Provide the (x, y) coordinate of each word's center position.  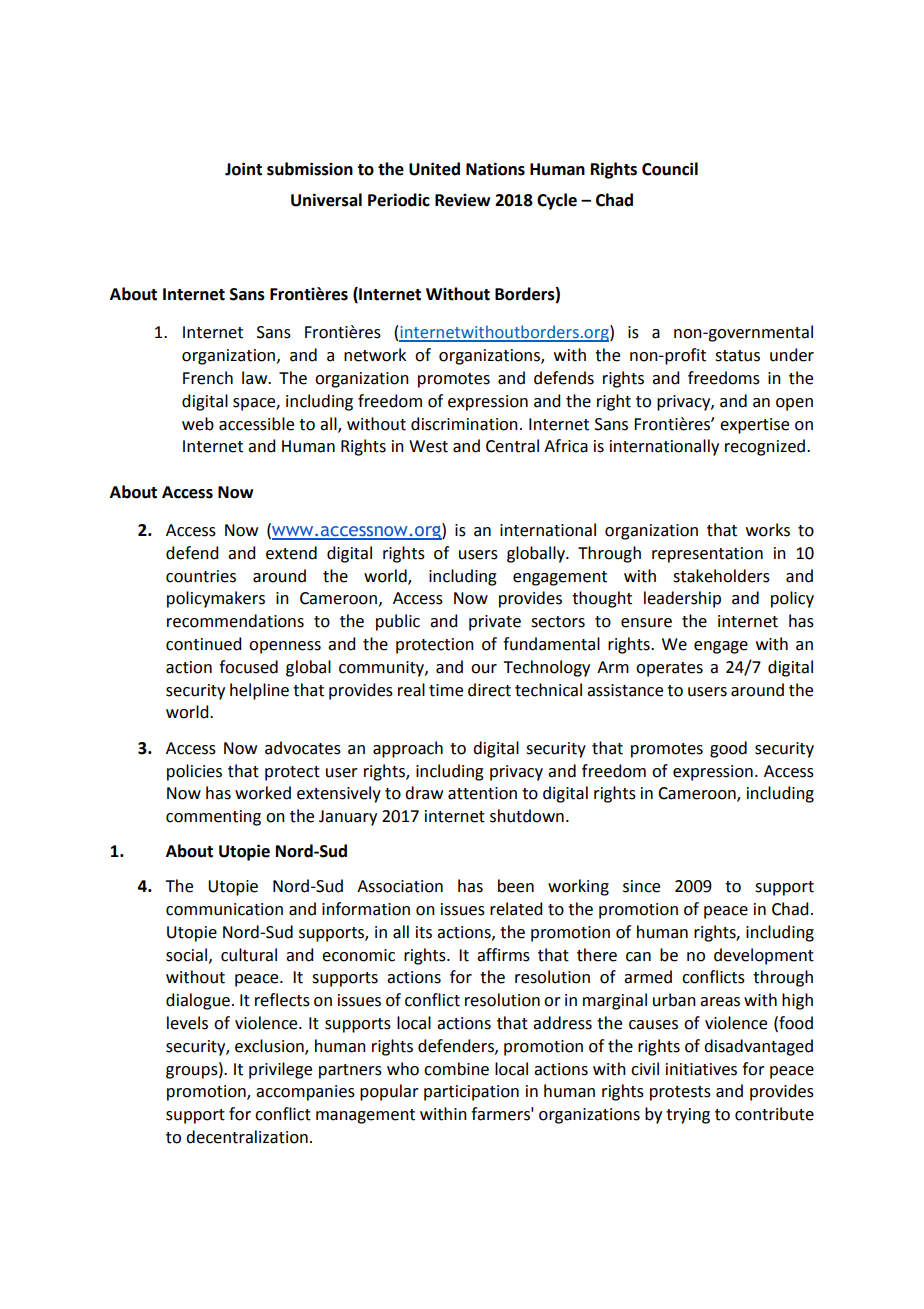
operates (669, 669)
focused (248, 667)
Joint (243, 169)
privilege (280, 1070)
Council (670, 169)
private (495, 623)
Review (462, 200)
